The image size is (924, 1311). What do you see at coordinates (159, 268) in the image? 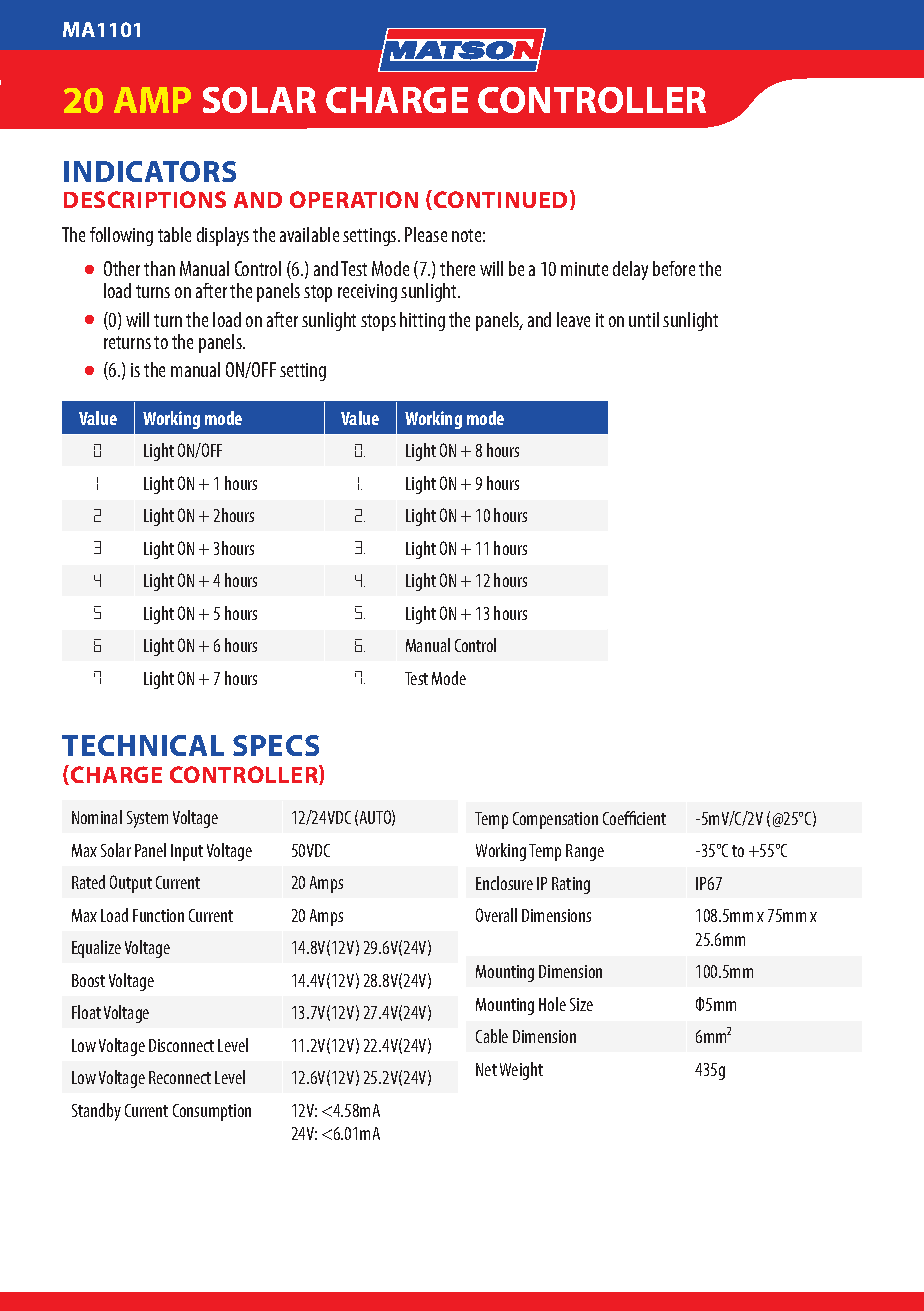
I see `than` at bounding box center [159, 268].
